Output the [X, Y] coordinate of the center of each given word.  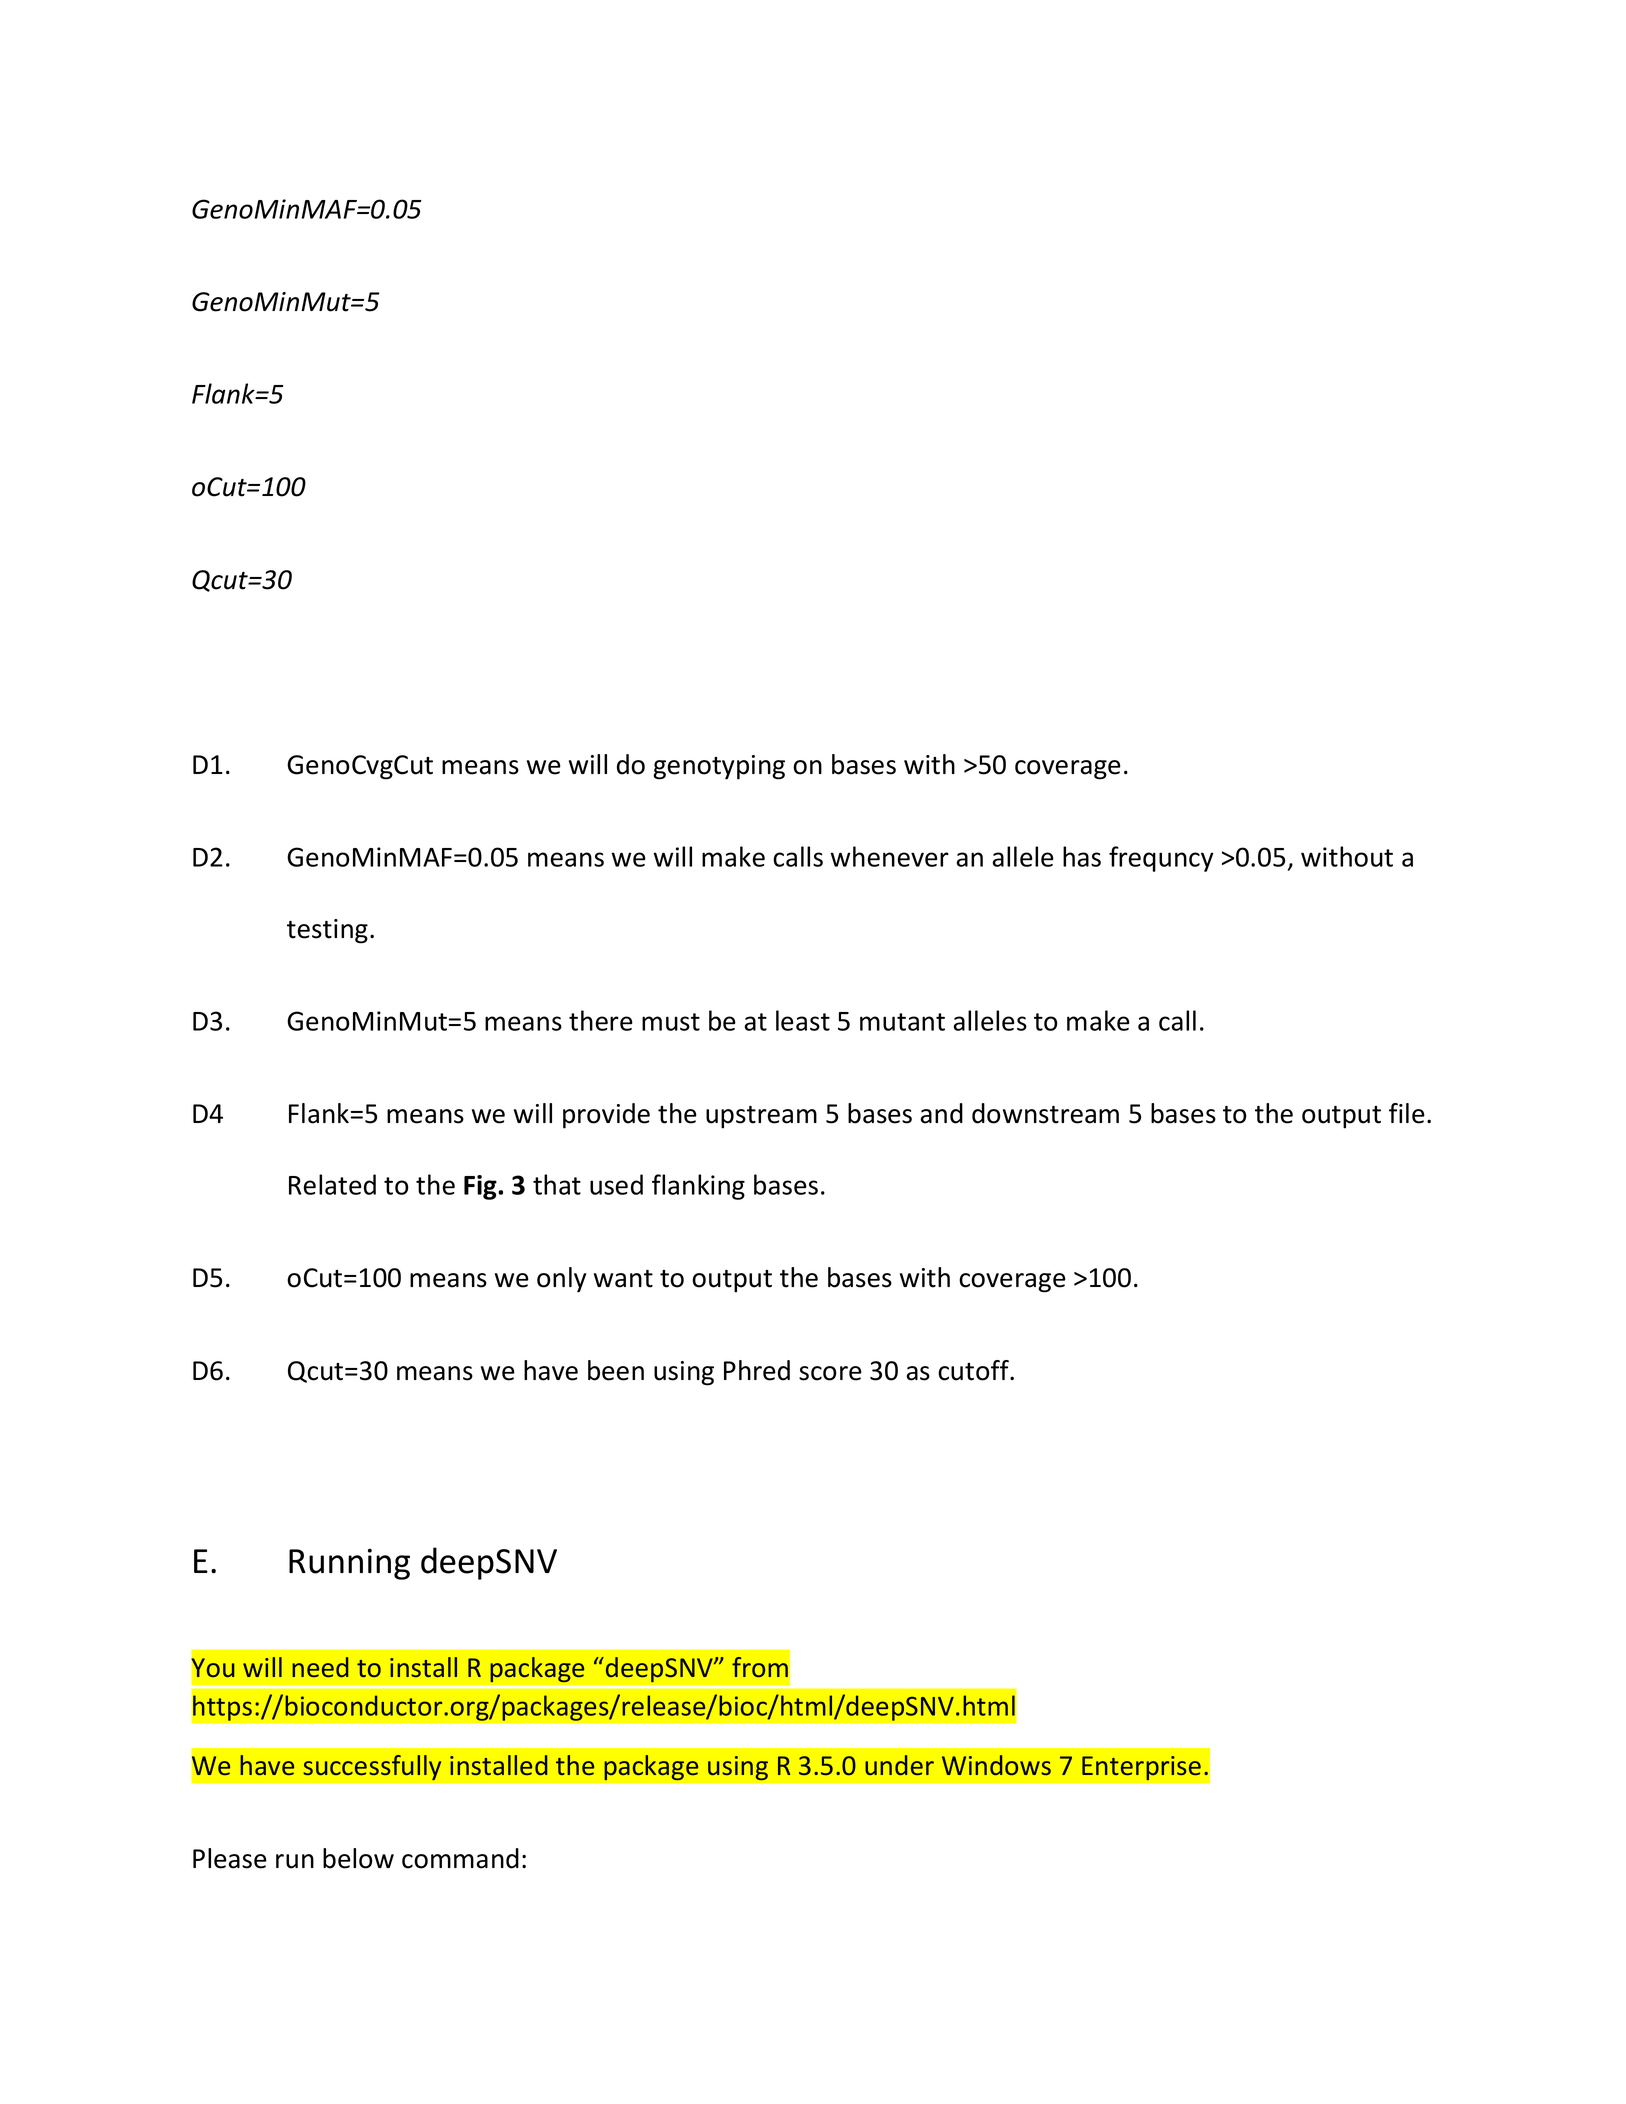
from [760, 1667]
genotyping [719, 767]
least [803, 1020]
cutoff [974, 1370]
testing [327, 931]
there [601, 1020]
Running [349, 1564]
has [1082, 856]
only [561, 1280]
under [899, 1765]
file [1407, 1113]
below [358, 1858]
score [830, 1373]
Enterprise [1141, 1768]
